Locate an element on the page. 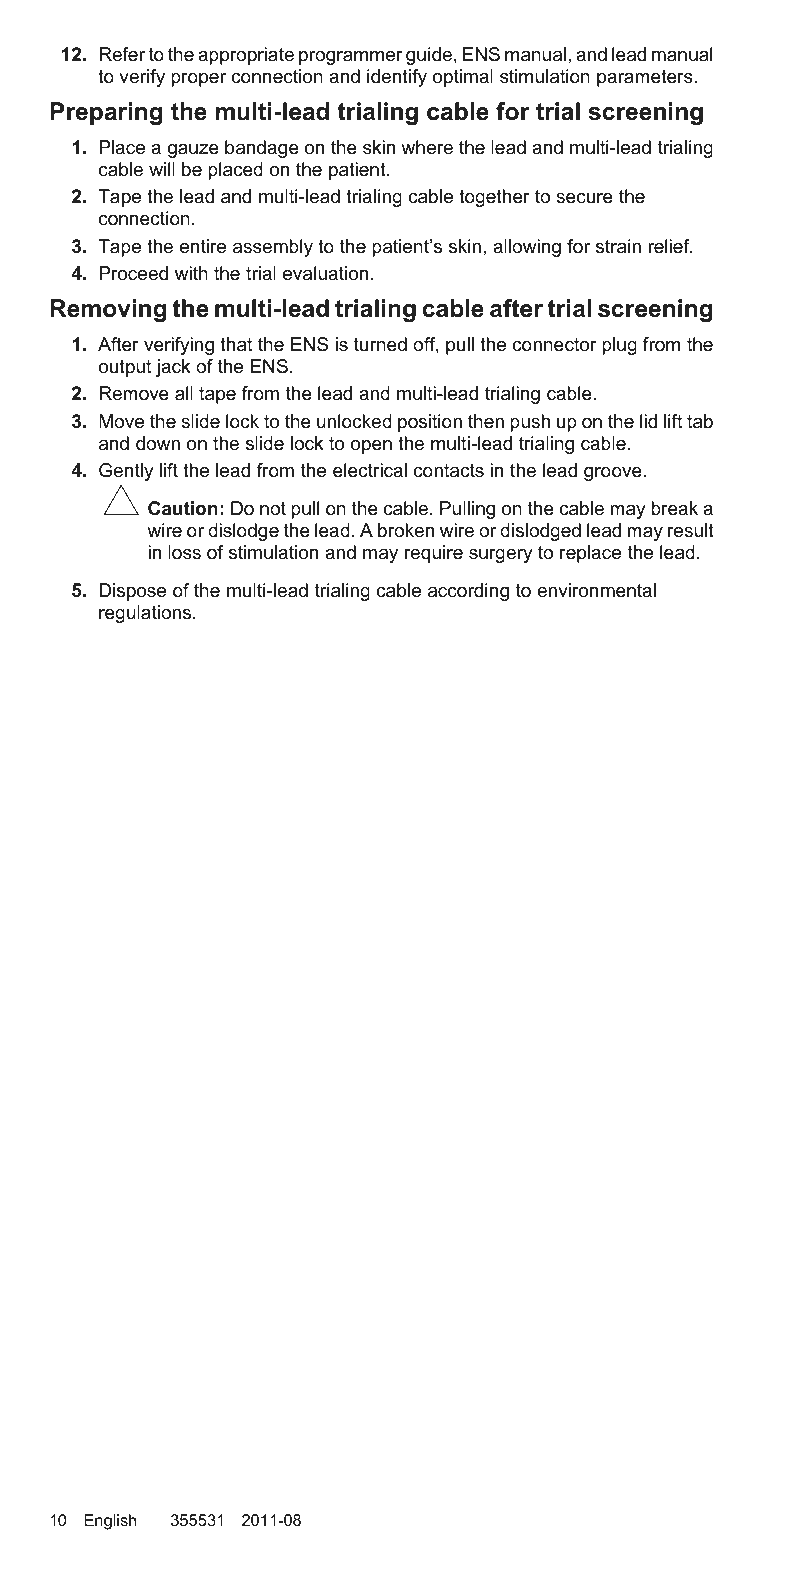  require is located at coordinates (434, 554).
